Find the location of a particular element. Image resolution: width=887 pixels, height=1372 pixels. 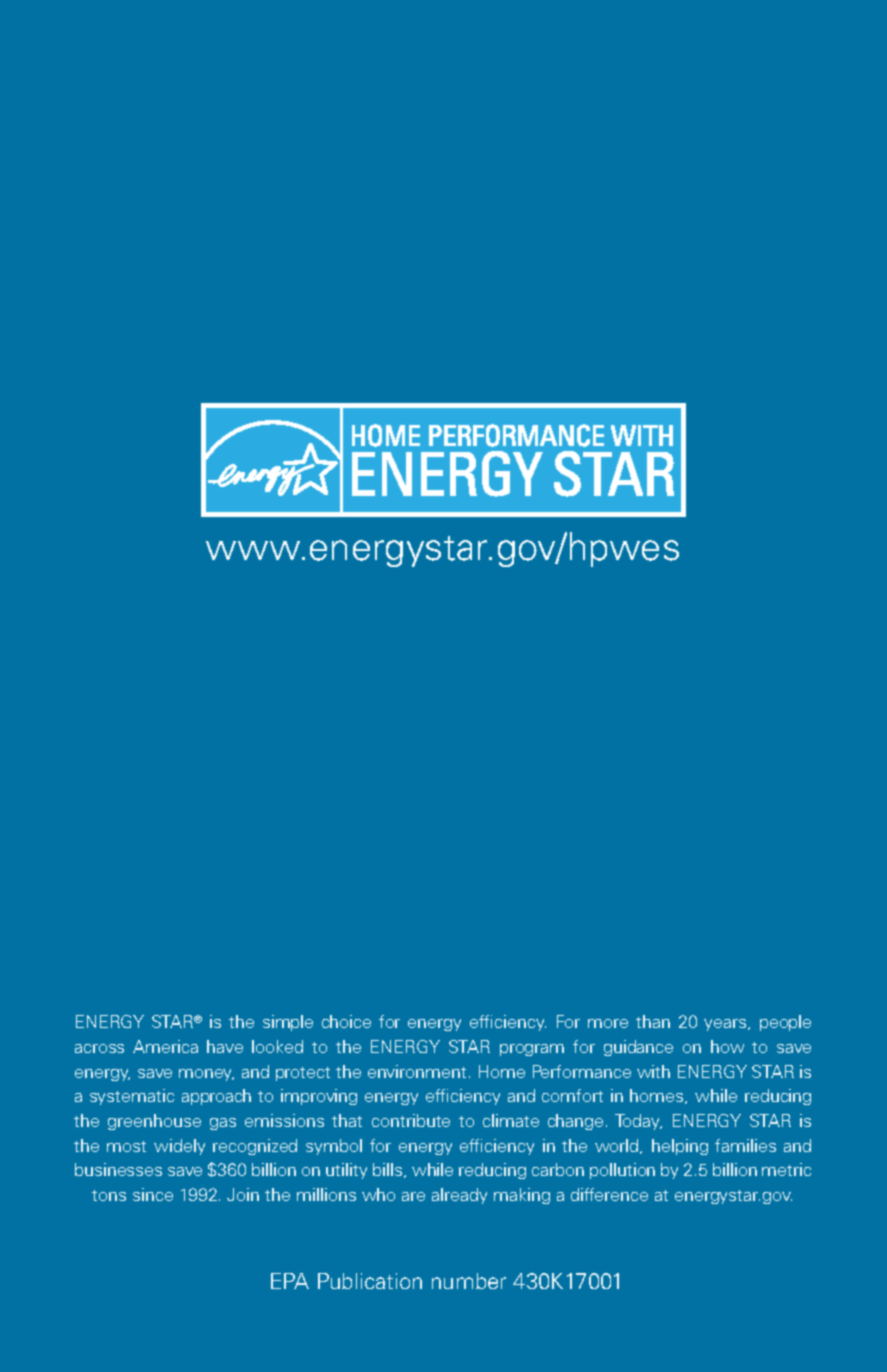

EPA is located at coordinates (290, 1281).
